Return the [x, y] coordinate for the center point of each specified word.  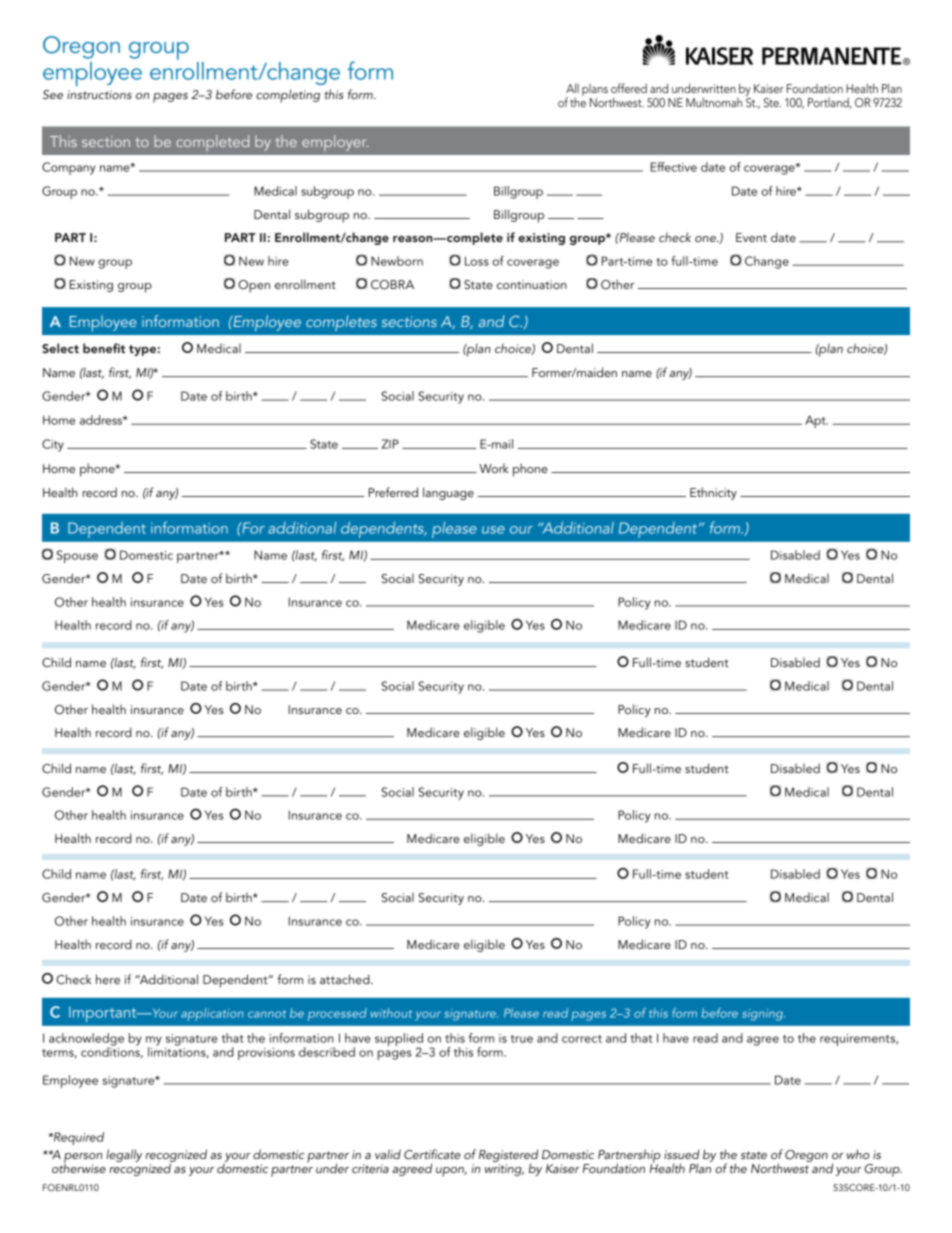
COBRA [392, 285]
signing [763, 1015]
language [448, 493]
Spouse [77, 556]
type [142, 350]
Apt [816, 421]
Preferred [393, 492]
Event [751, 237]
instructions [99, 94]
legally [124, 1155]
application [212, 1014]
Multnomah [714, 102]
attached [346, 979]
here [108, 979]
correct [582, 1039]
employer [335, 143]
